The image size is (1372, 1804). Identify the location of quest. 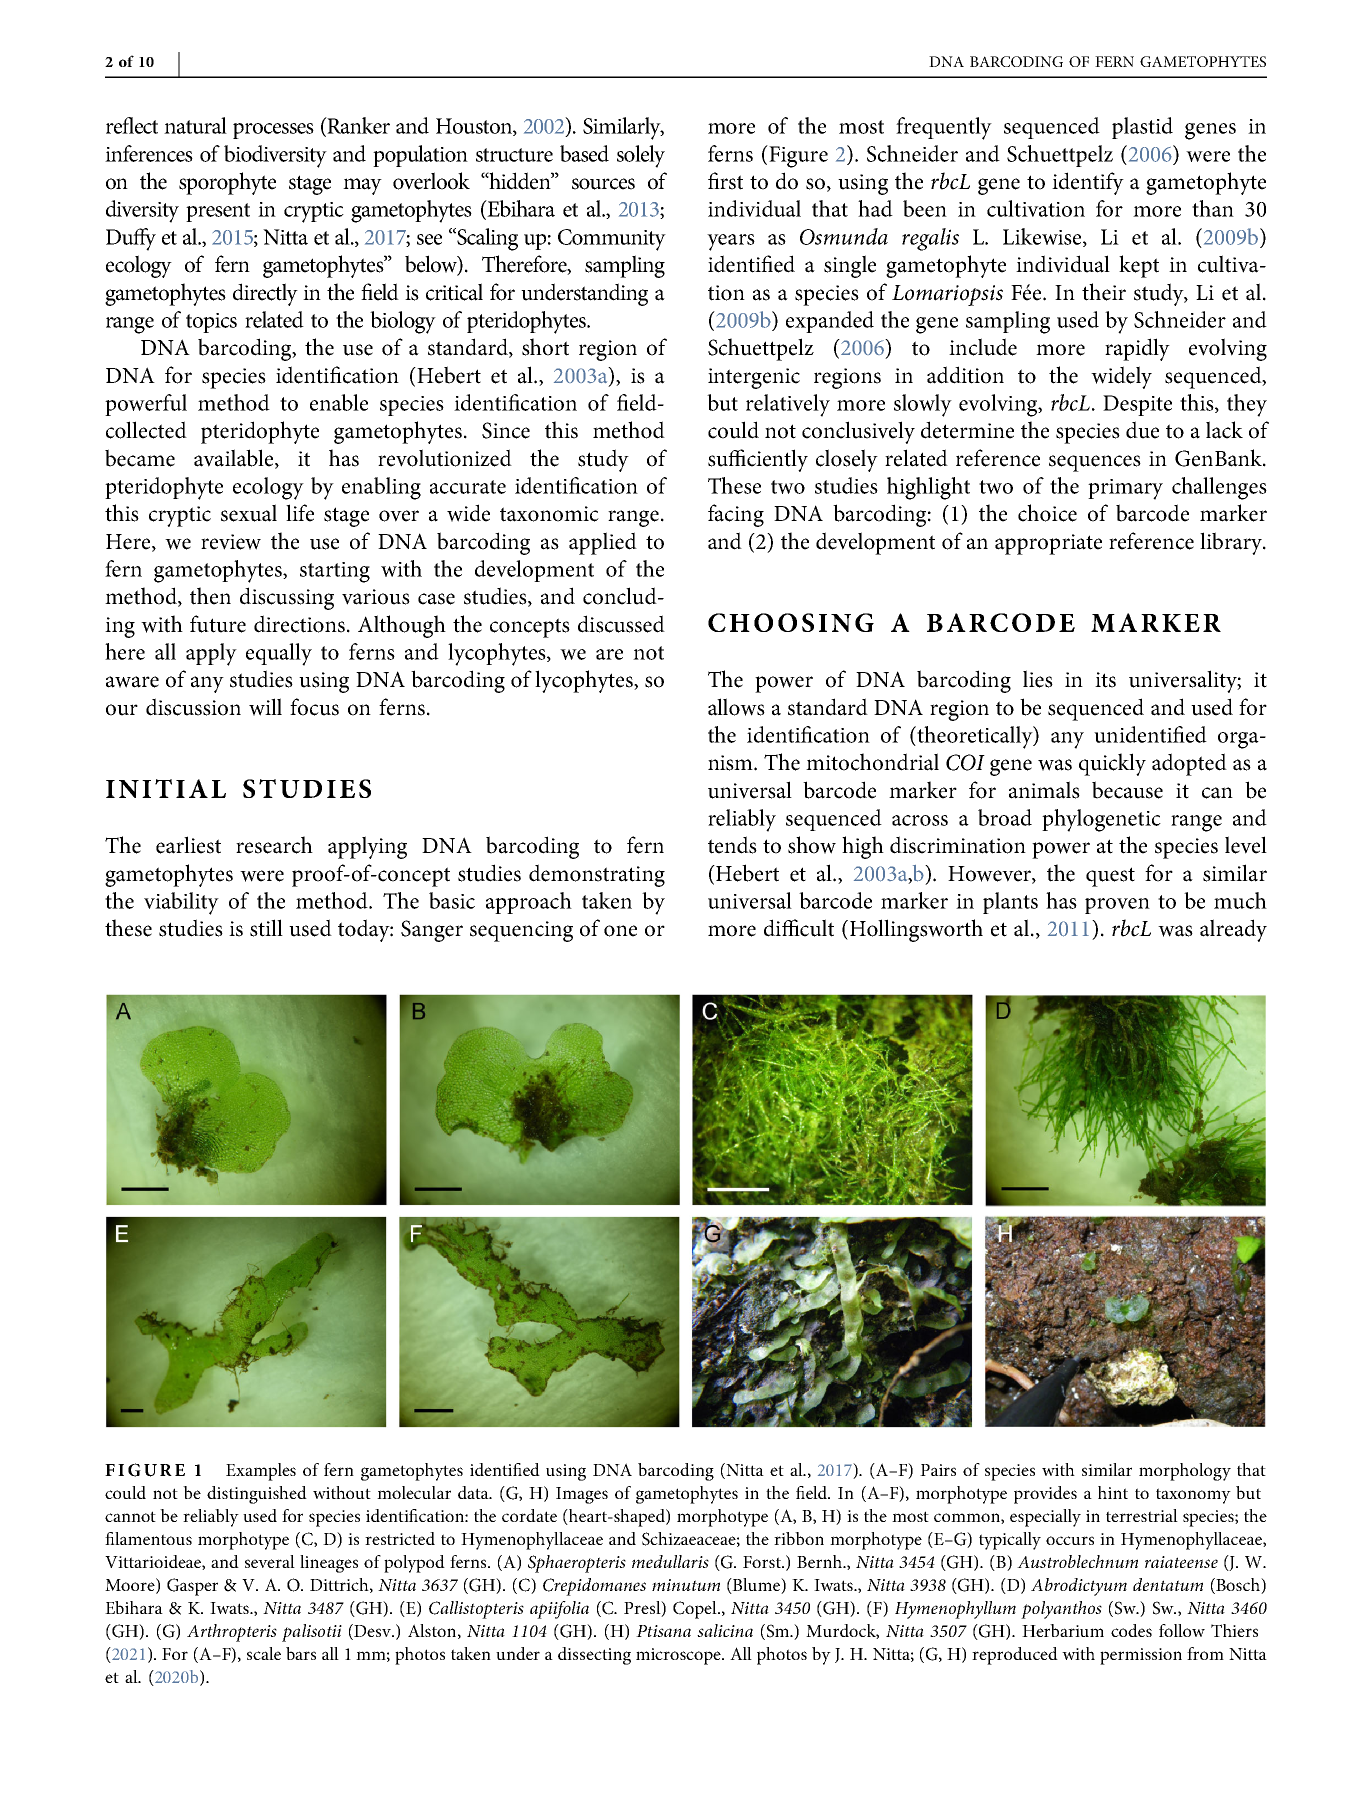
(1110, 877).
